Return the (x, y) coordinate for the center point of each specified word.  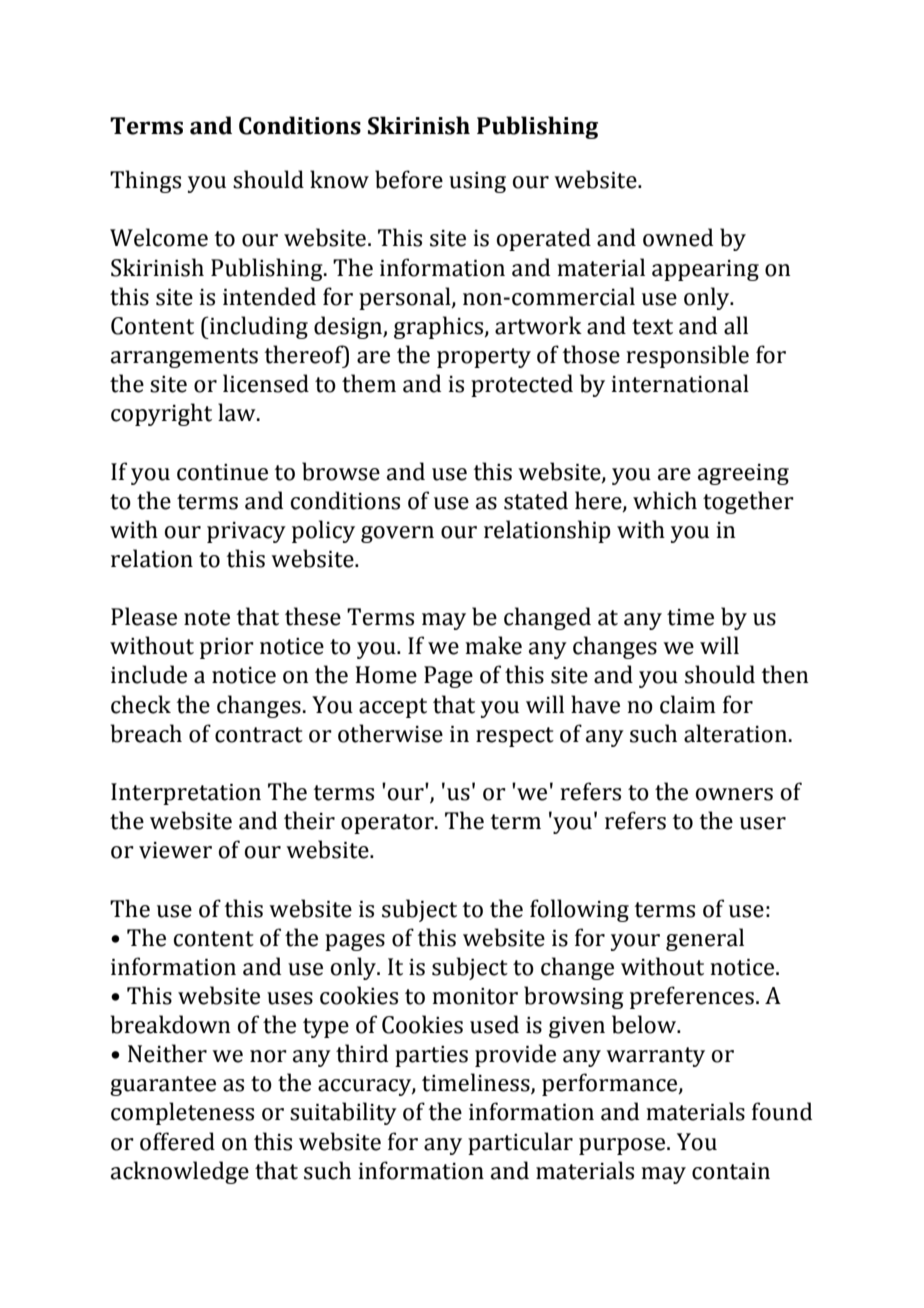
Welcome (159, 237)
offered (177, 1141)
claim (688, 704)
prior (227, 648)
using (477, 182)
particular (520, 1143)
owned (678, 237)
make (493, 645)
